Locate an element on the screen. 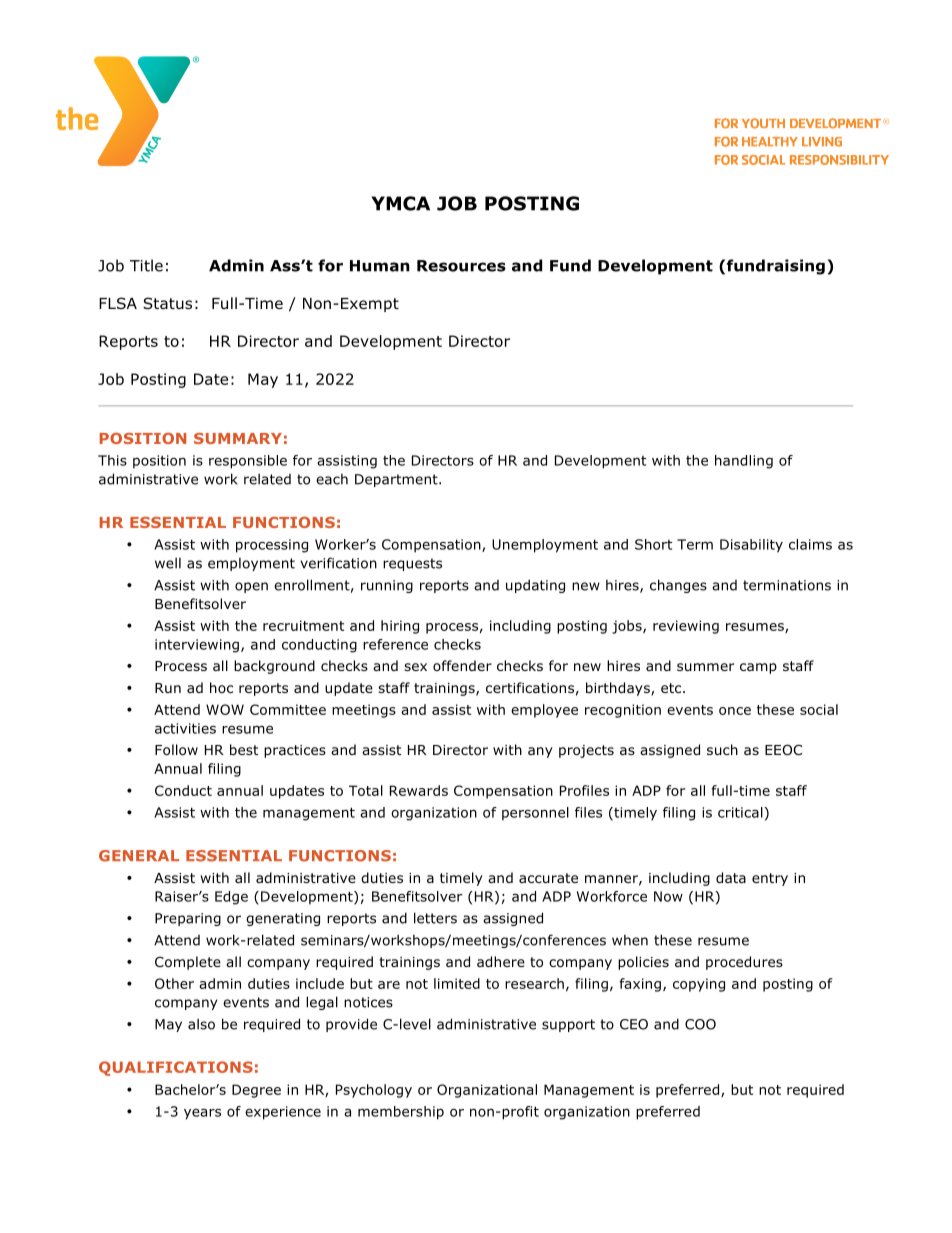  handling is located at coordinates (744, 462).
